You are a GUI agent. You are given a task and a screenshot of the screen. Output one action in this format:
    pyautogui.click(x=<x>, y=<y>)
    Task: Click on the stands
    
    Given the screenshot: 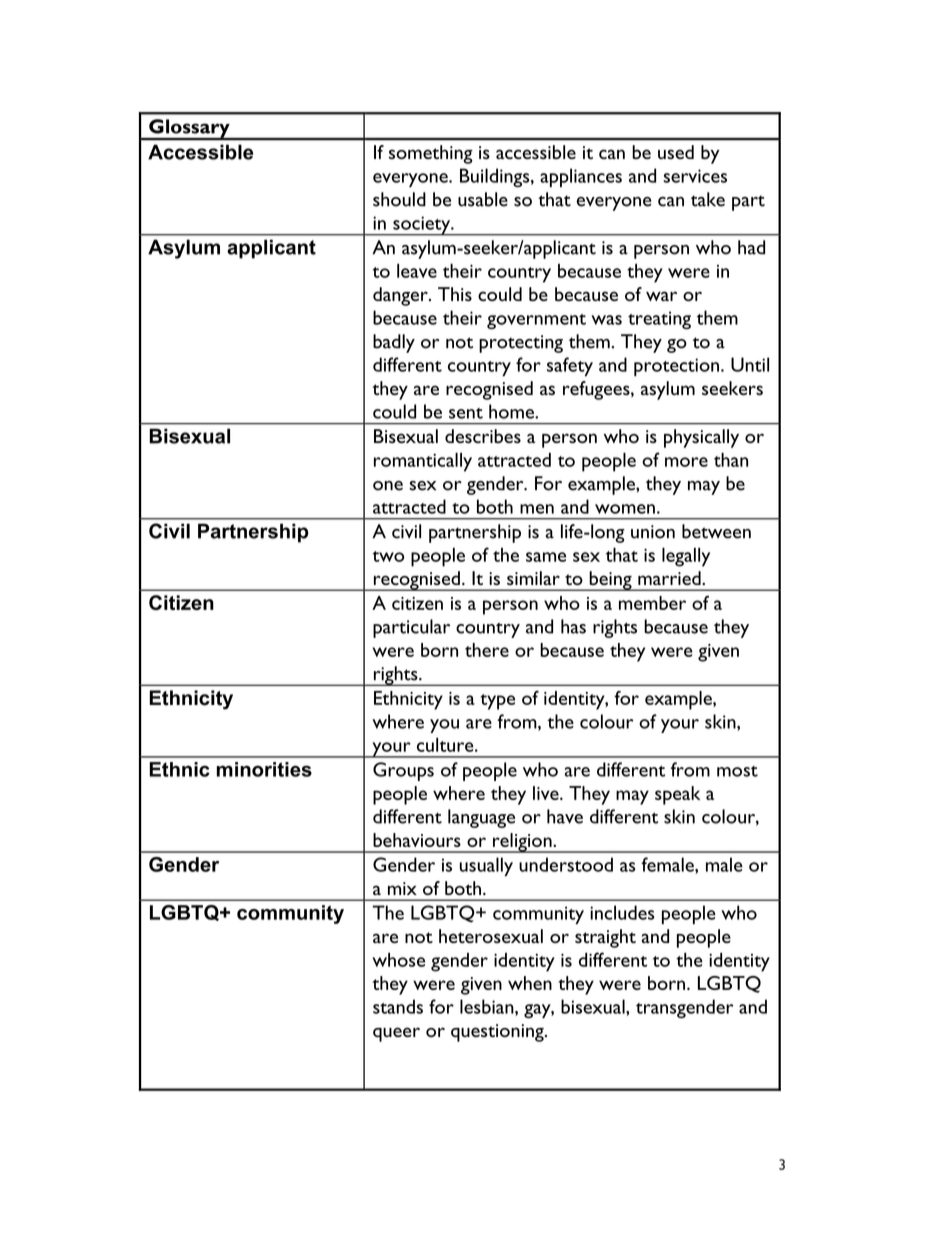 What is the action you would take?
    pyautogui.click(x=398, y=1006)
